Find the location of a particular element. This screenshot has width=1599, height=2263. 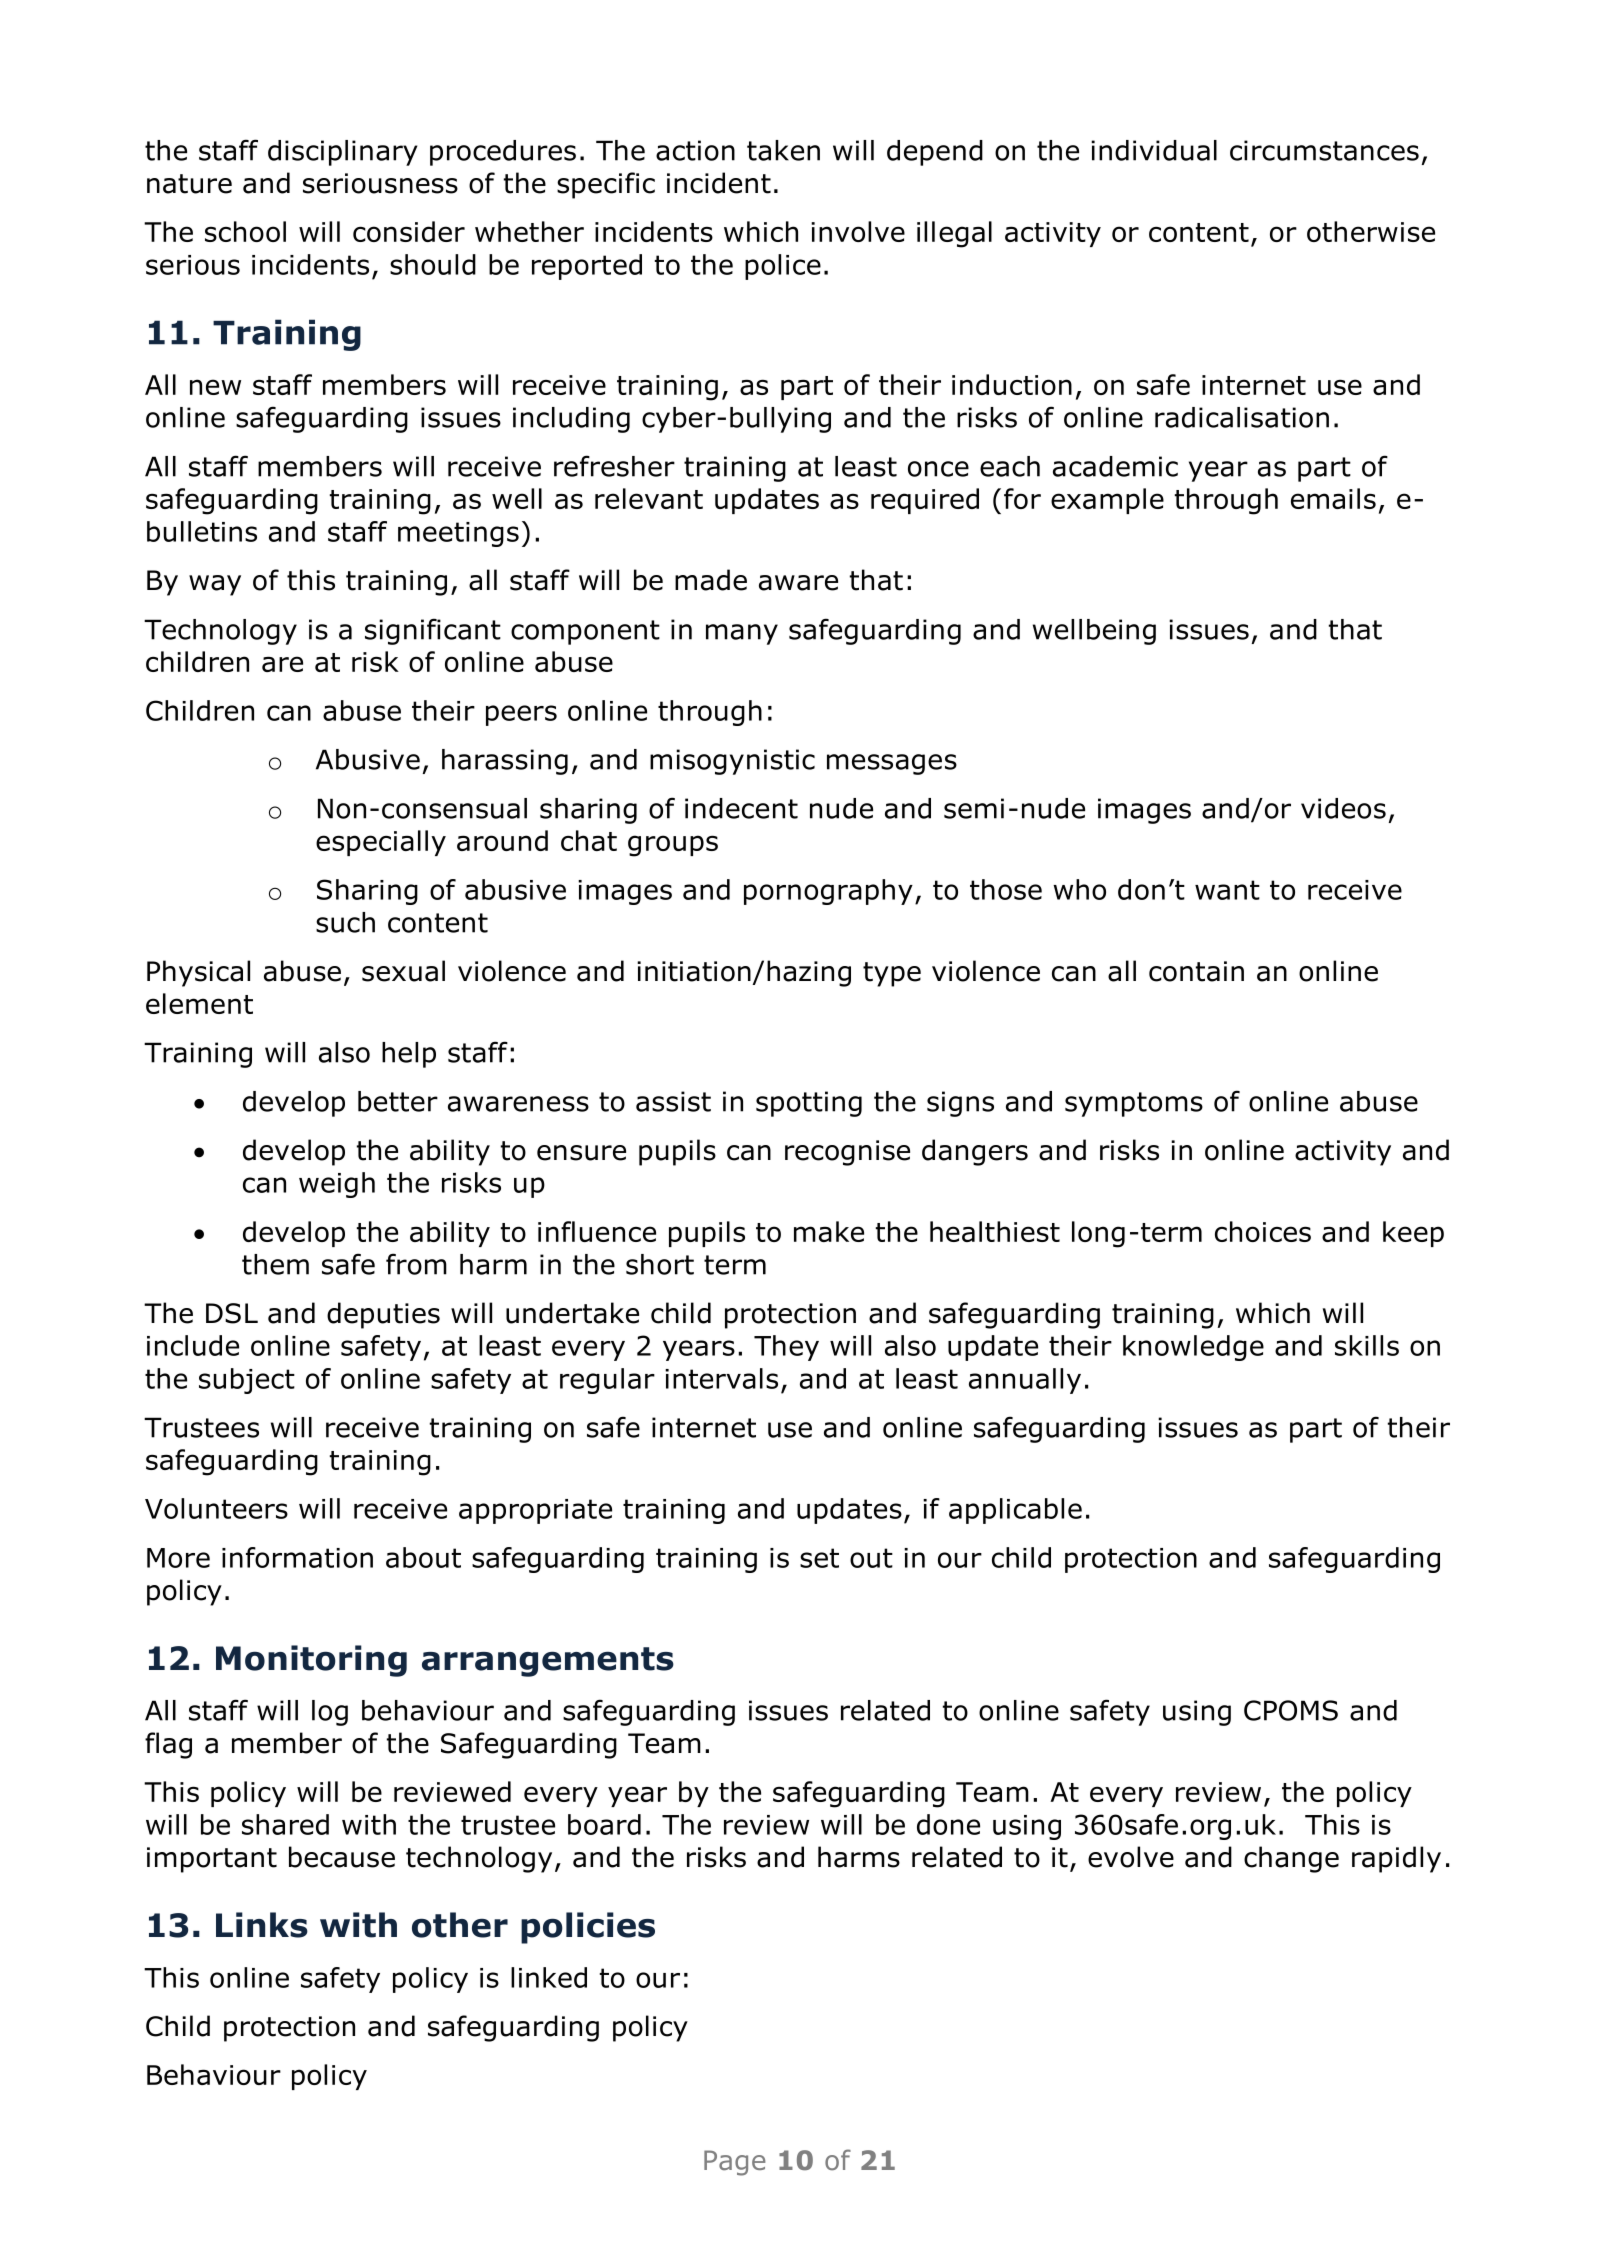

disciplinary is located at coordinates (342, 153).
